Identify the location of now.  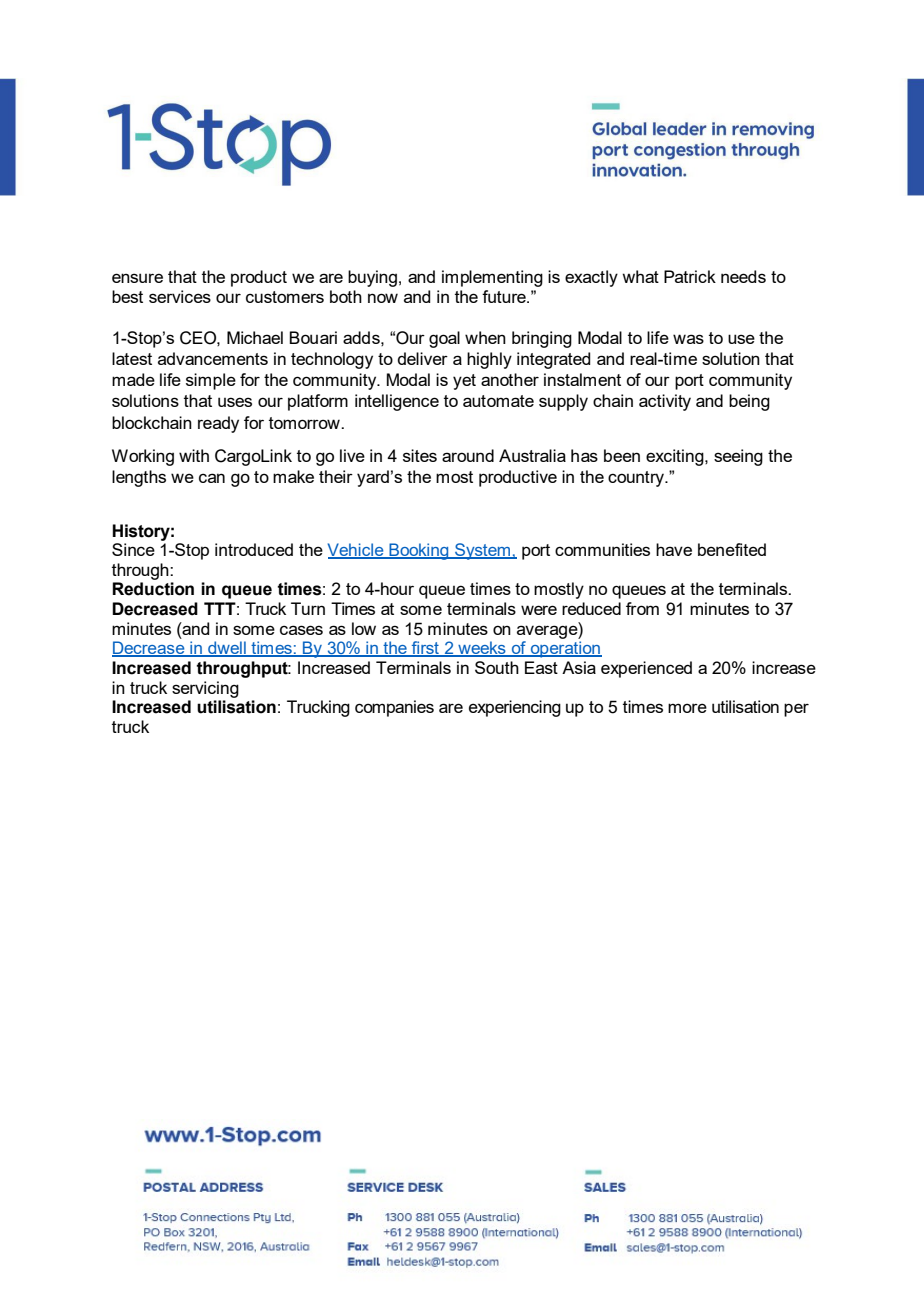
(383, 298).
